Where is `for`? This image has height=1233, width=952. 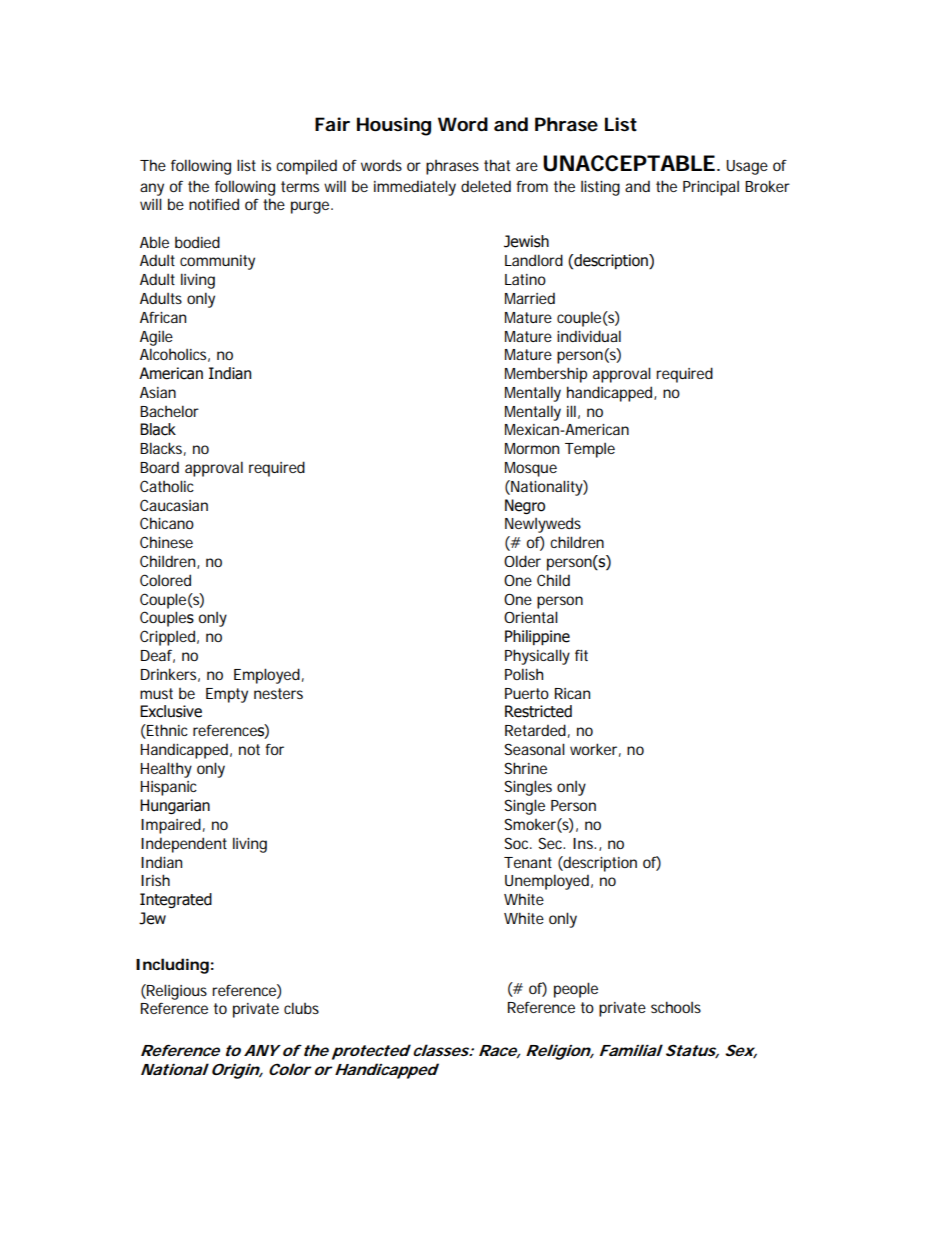
for is located at coordinates (274, 749).
